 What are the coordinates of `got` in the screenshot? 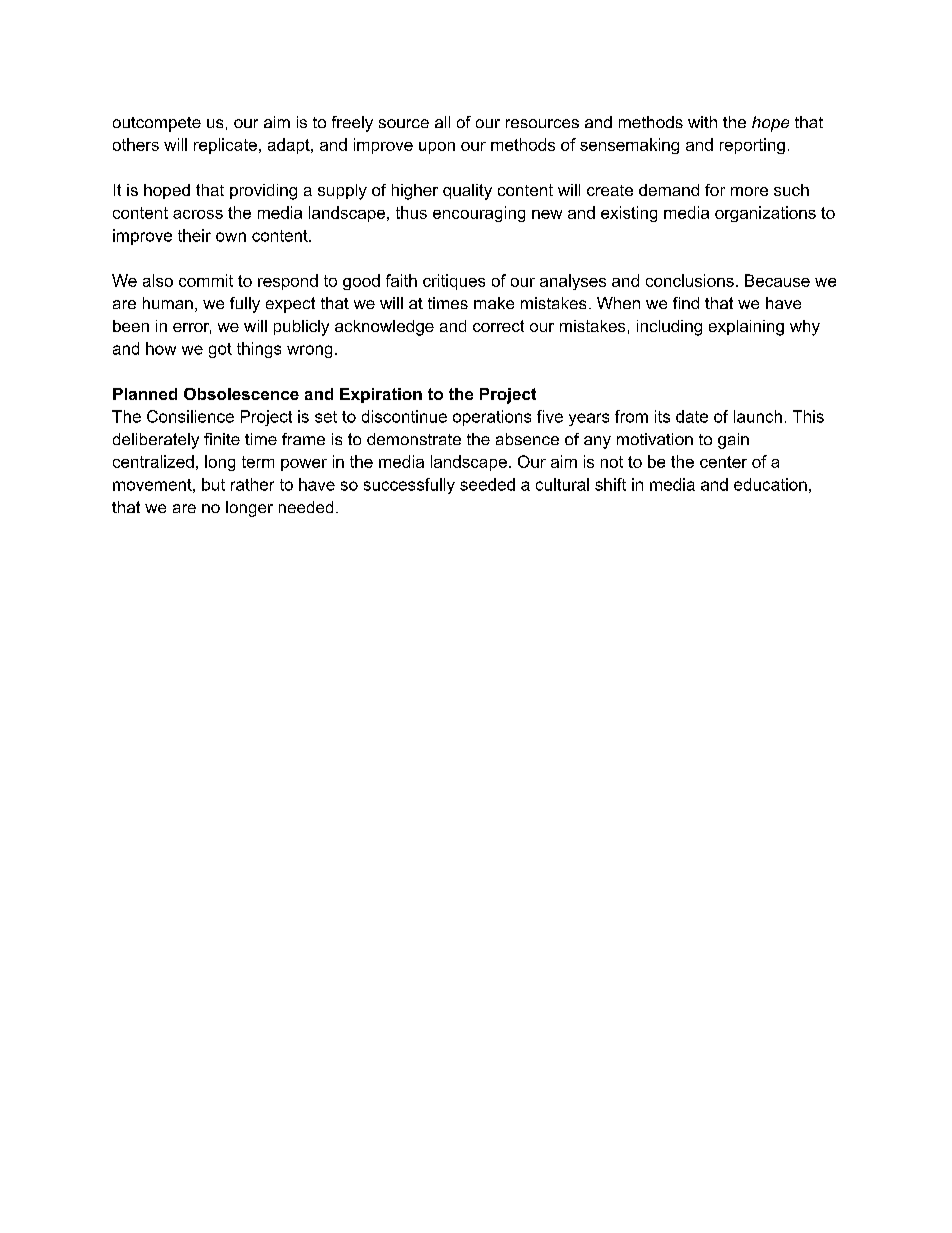 It's located at (220, 350).
